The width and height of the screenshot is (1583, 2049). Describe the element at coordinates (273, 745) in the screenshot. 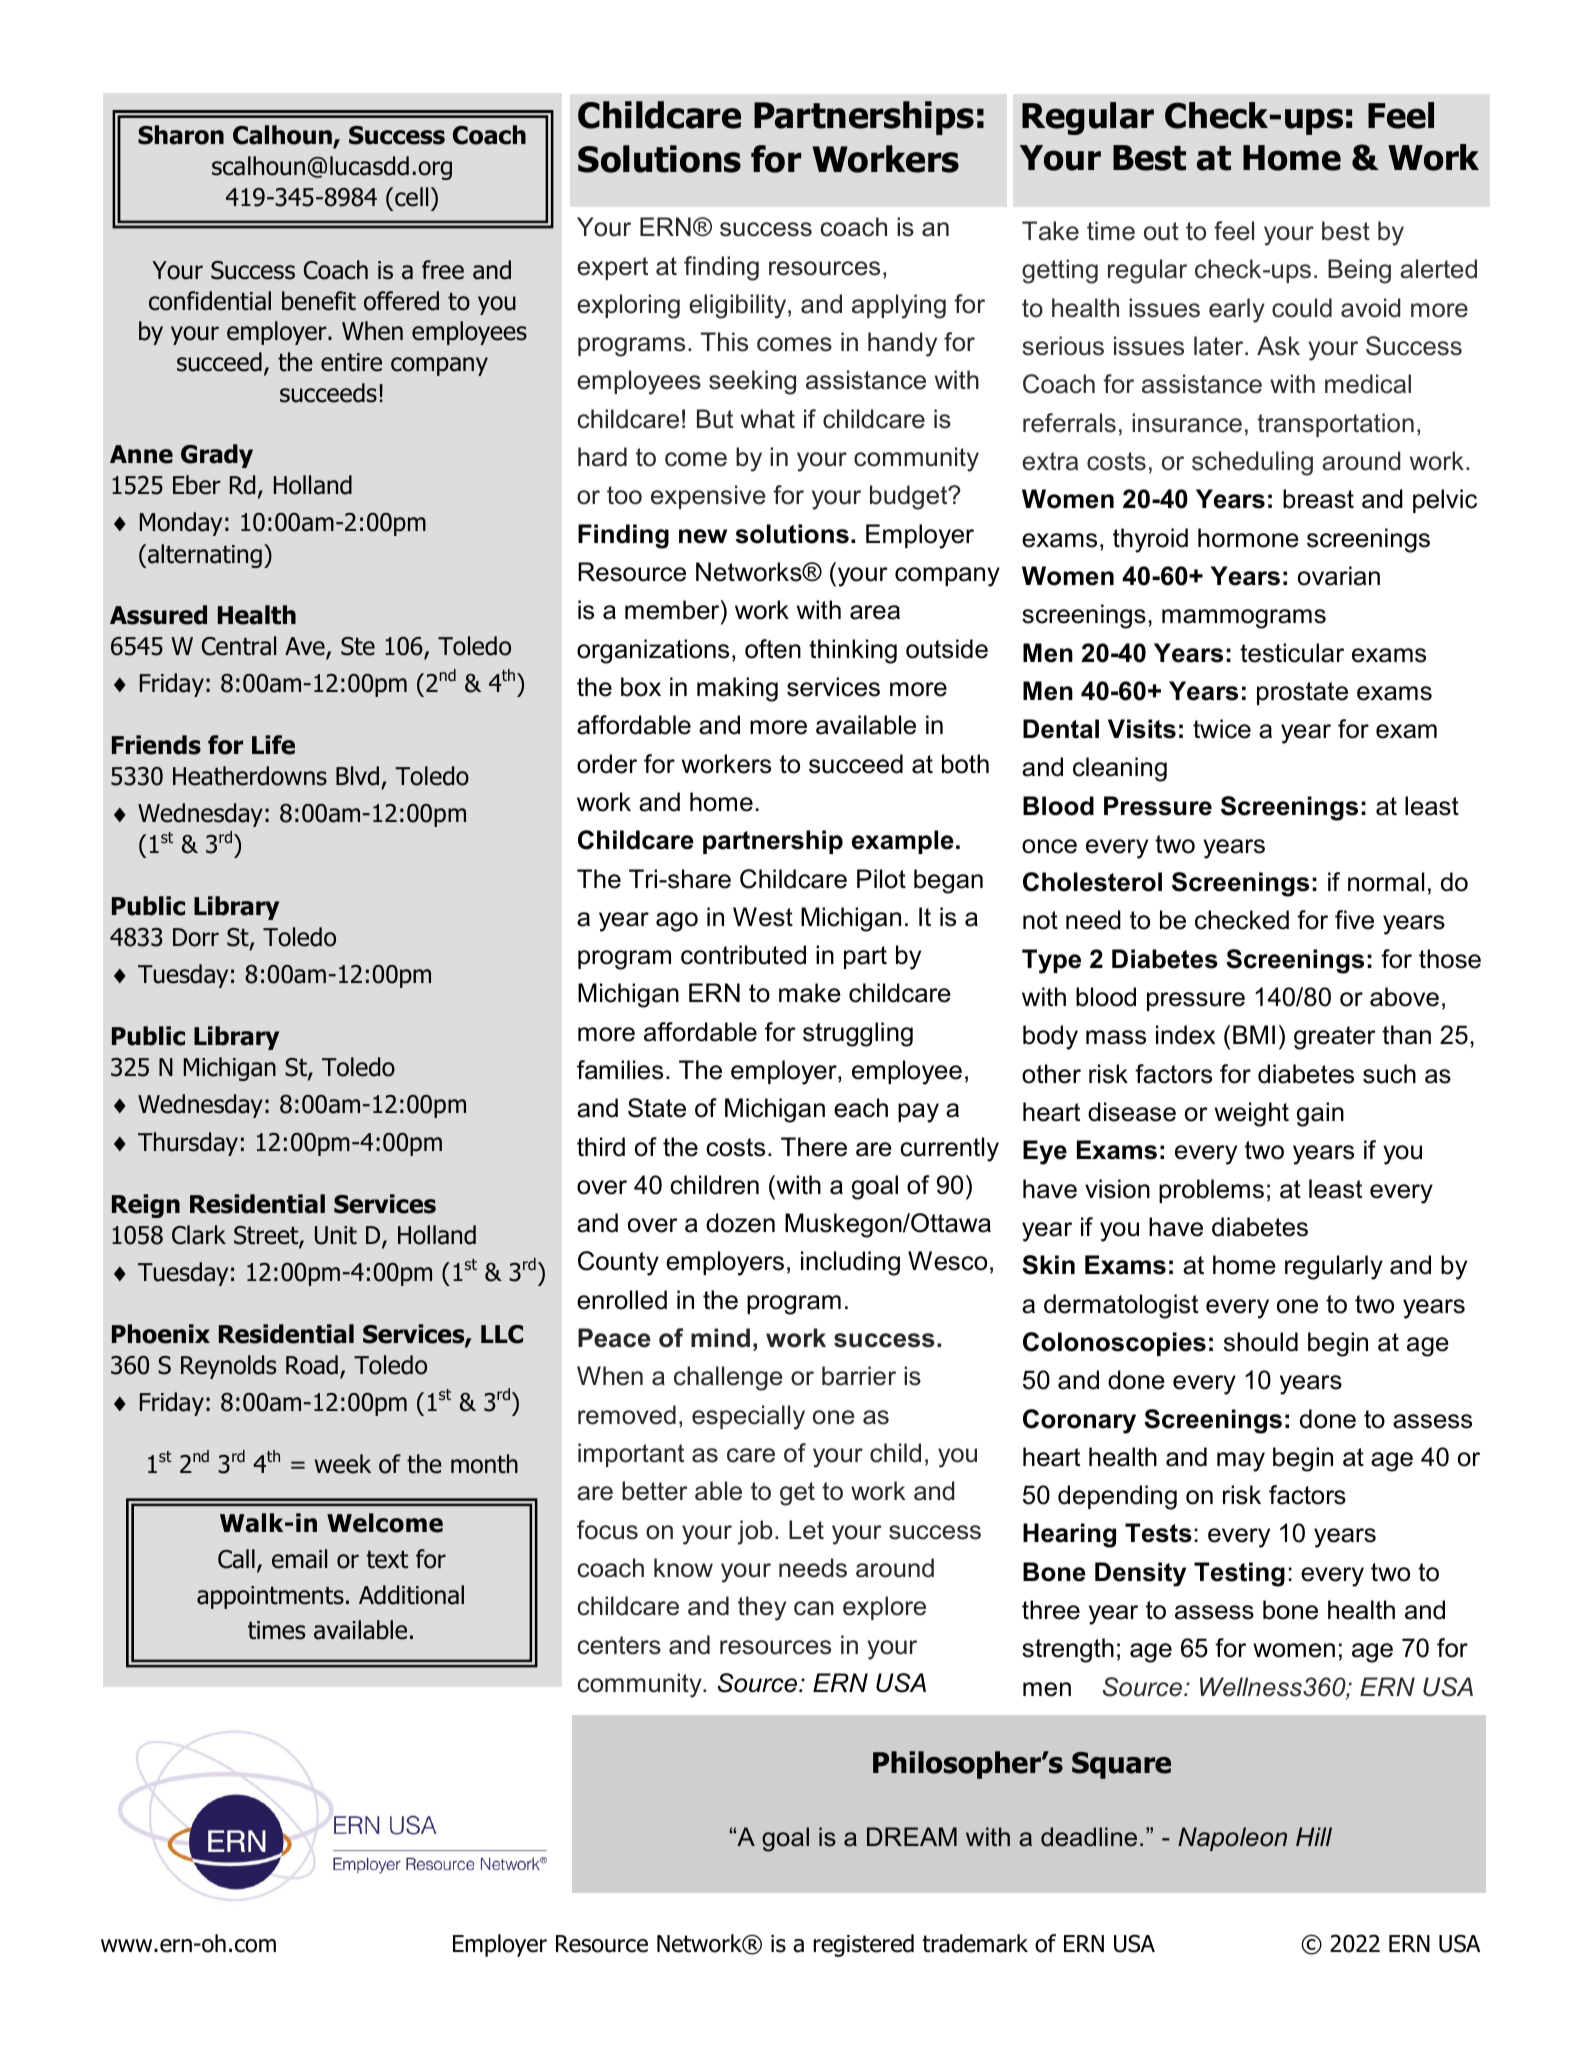

I see `Life` at that location.
